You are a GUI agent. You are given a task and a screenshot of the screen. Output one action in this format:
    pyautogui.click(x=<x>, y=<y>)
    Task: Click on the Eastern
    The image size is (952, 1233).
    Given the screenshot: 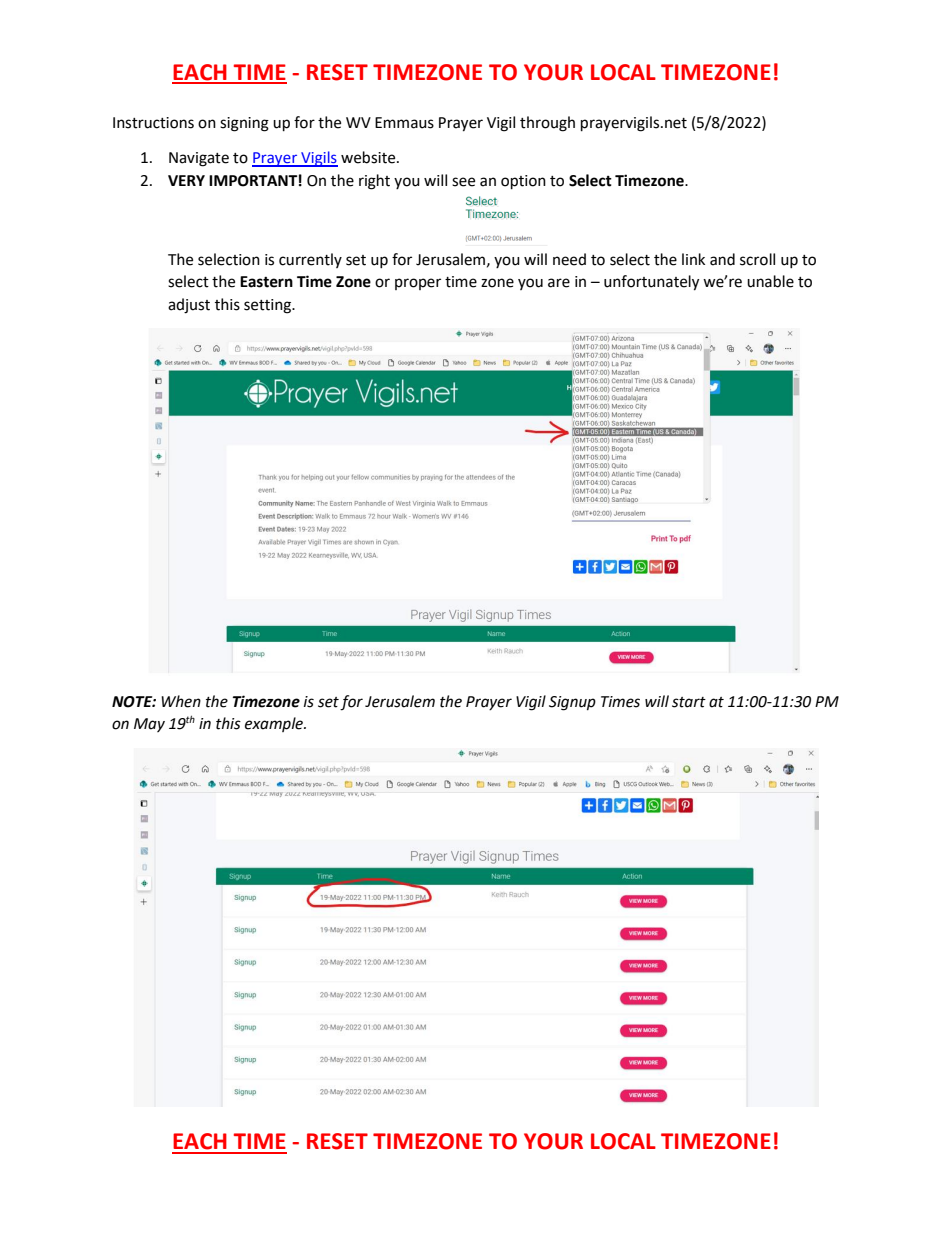 What is the action you would take?
    pyautogui.click(x=266, y=282)
